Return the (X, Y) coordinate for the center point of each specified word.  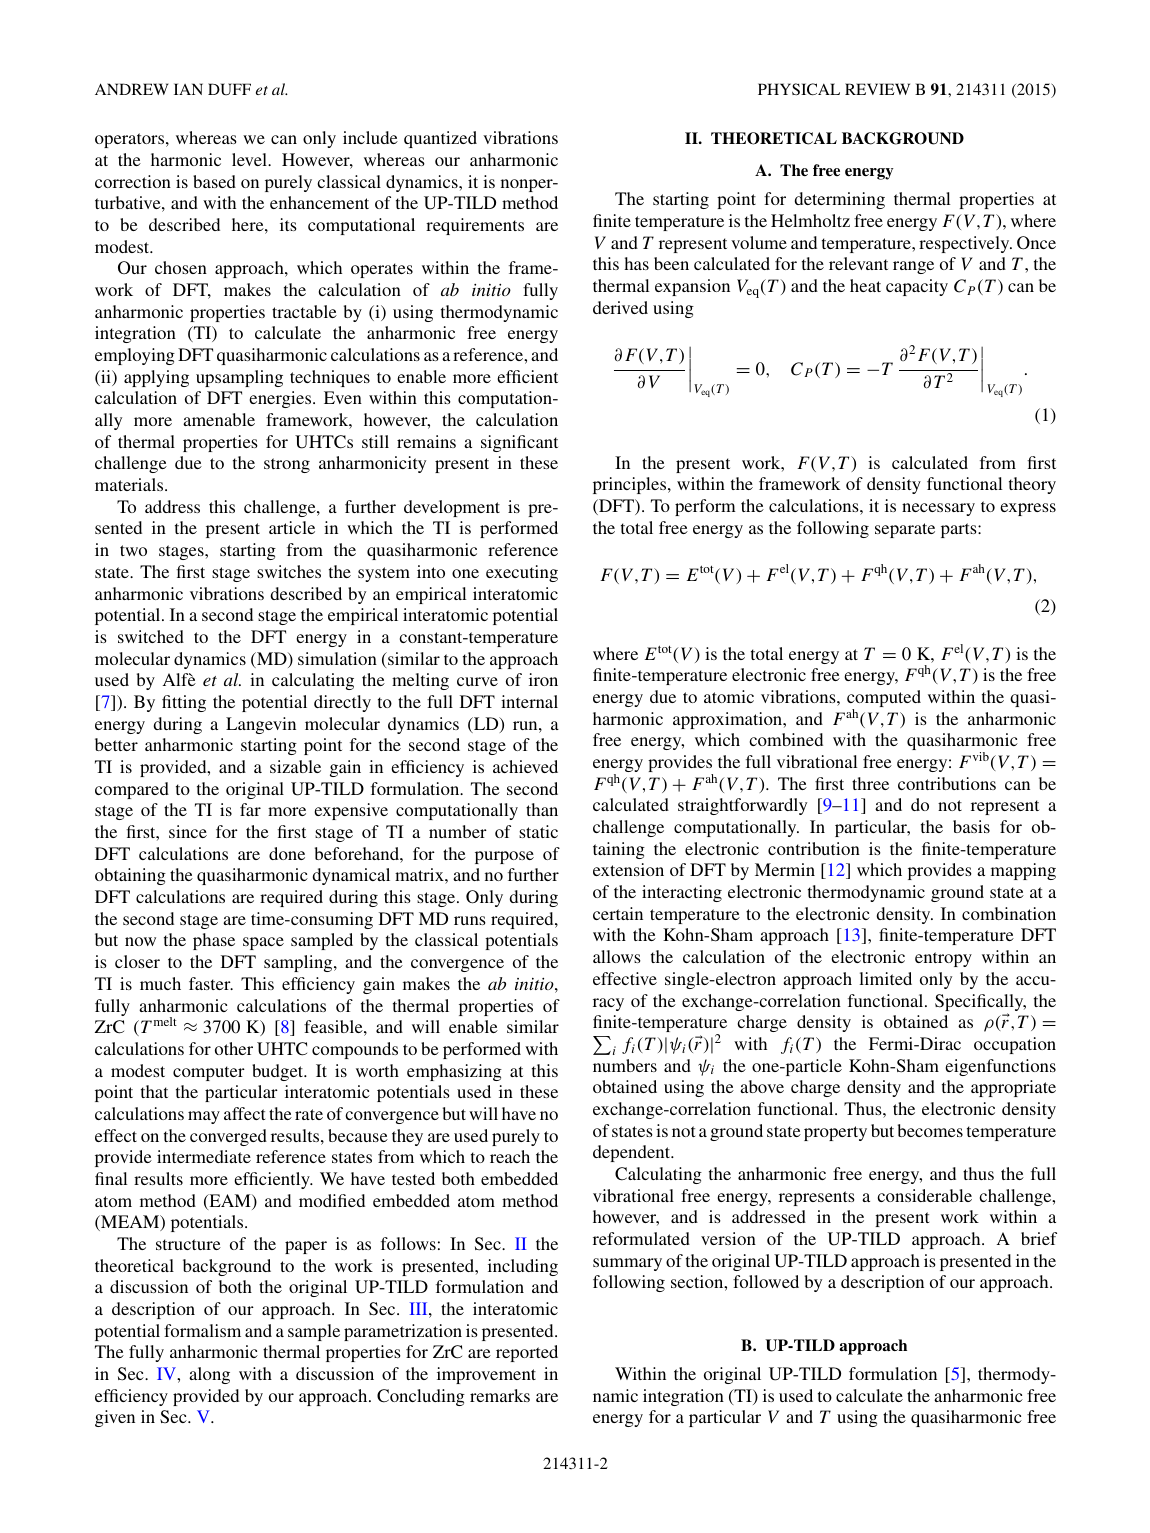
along (209, 1375)
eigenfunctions (1000, 1067)
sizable (295, 766)
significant (519, 443)
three (870, 783)
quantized (440, 139)
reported (527, 1353)
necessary (938, 509)
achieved (525, 766)
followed (766, 1281)
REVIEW (877, 89)
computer (209, 1073)
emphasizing (454, 1072)
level (251, 159)
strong (287, 465)
